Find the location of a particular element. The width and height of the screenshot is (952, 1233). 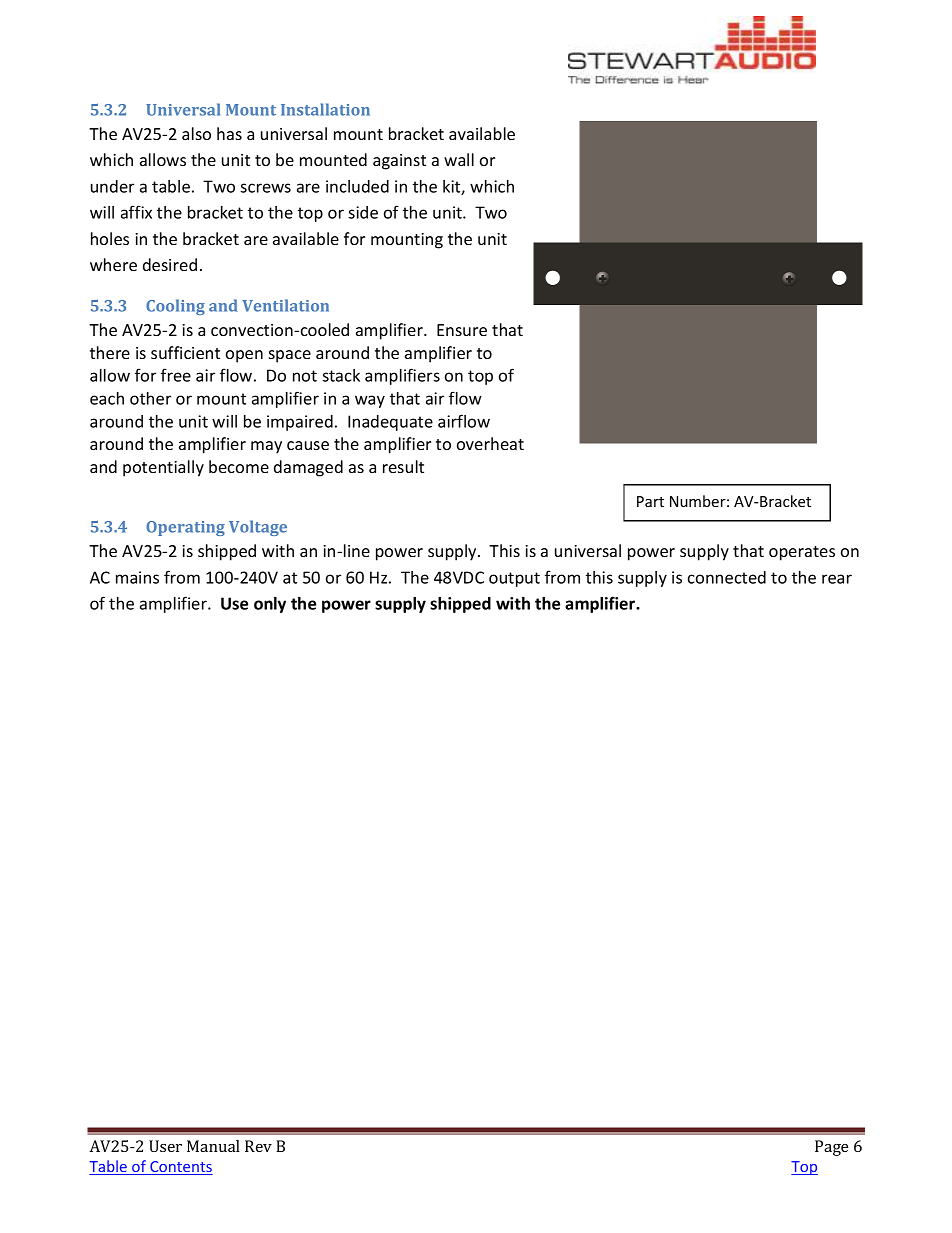

also is located at coordinates (196, 133).
